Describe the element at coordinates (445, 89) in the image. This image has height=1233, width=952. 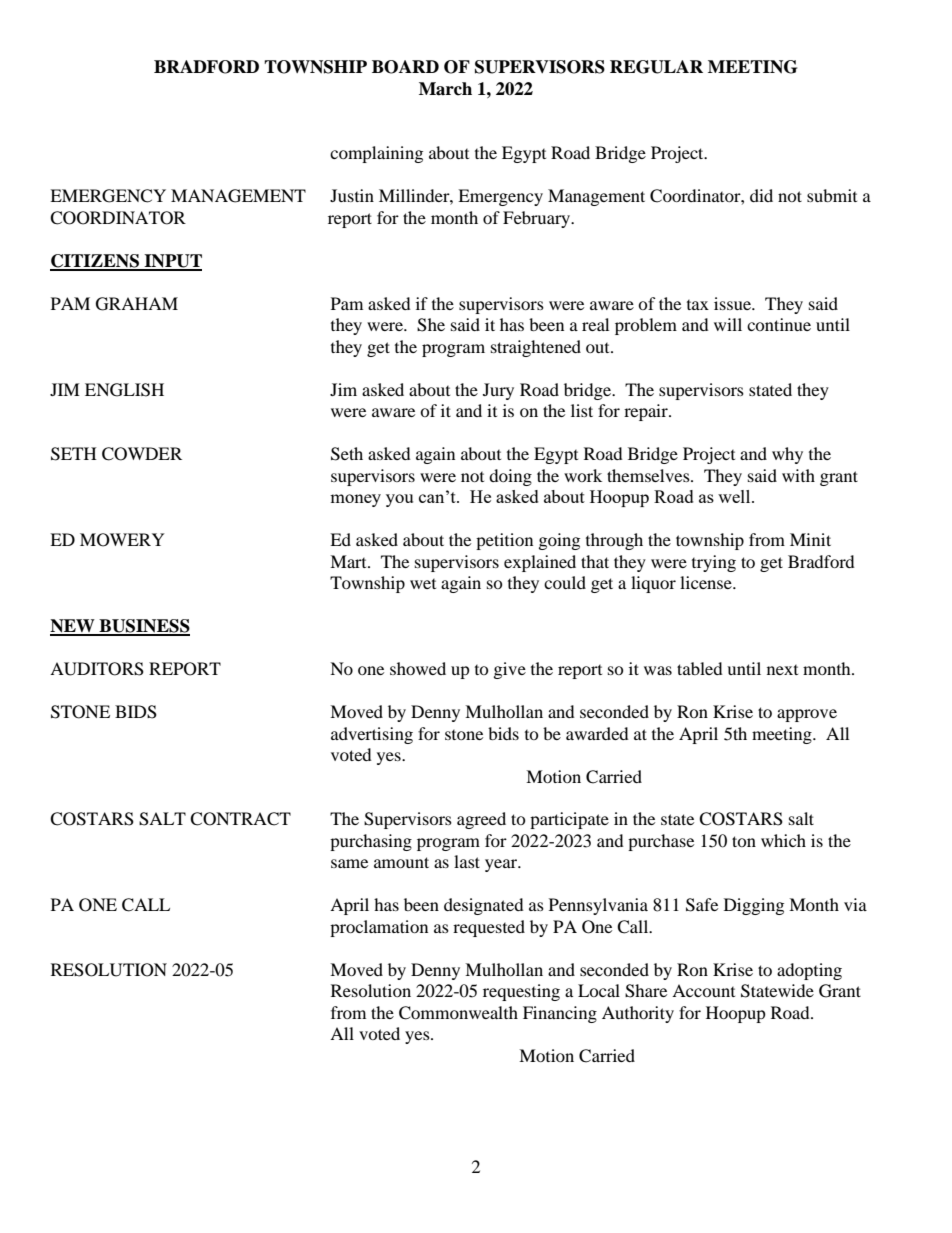
I see `March` at that location.
